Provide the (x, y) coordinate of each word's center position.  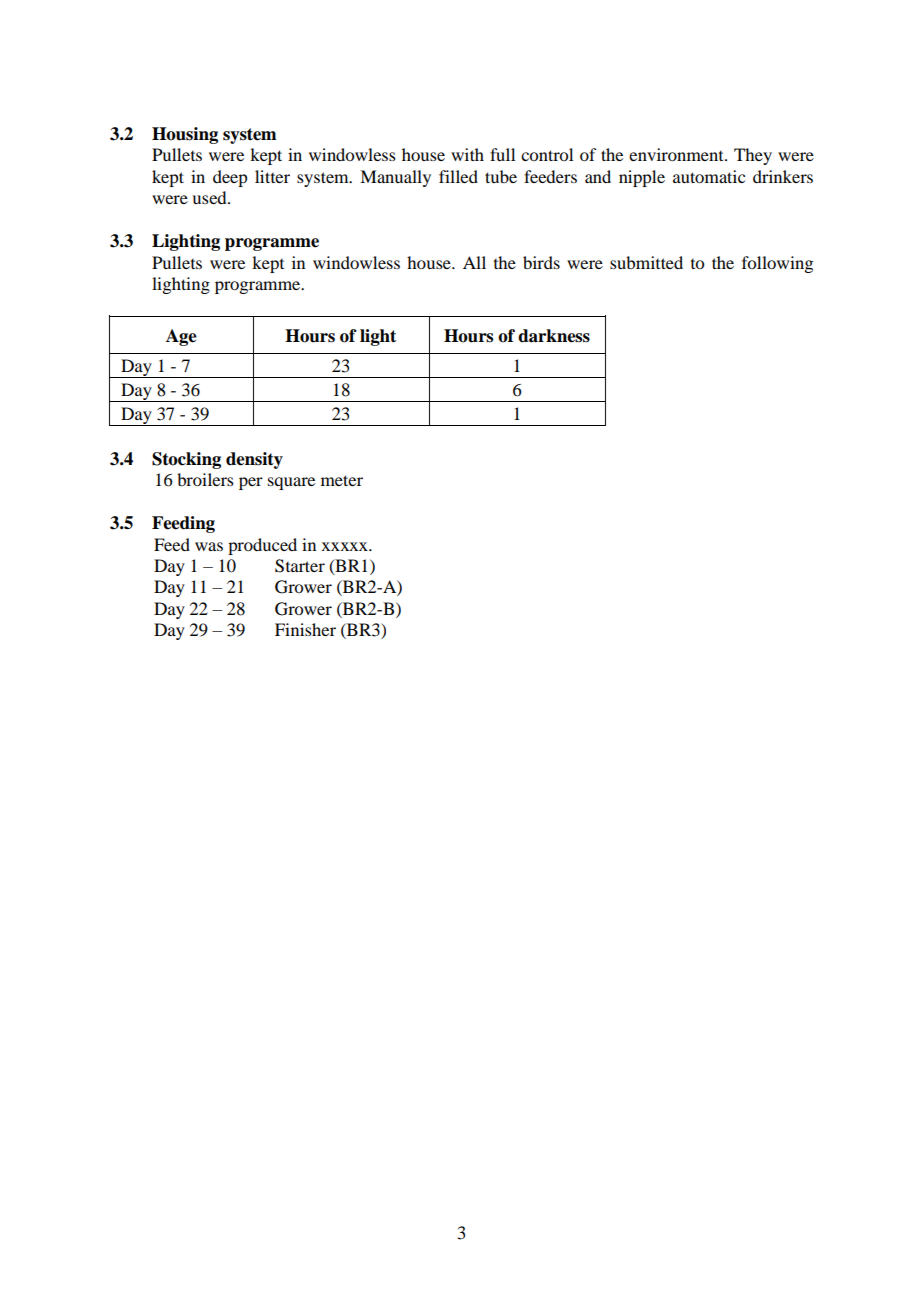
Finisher (305, 629)
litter (272, 176)
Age (181, 337)
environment (677, 154)
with (467, 154)
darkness (554, 336)
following (777, 264)
